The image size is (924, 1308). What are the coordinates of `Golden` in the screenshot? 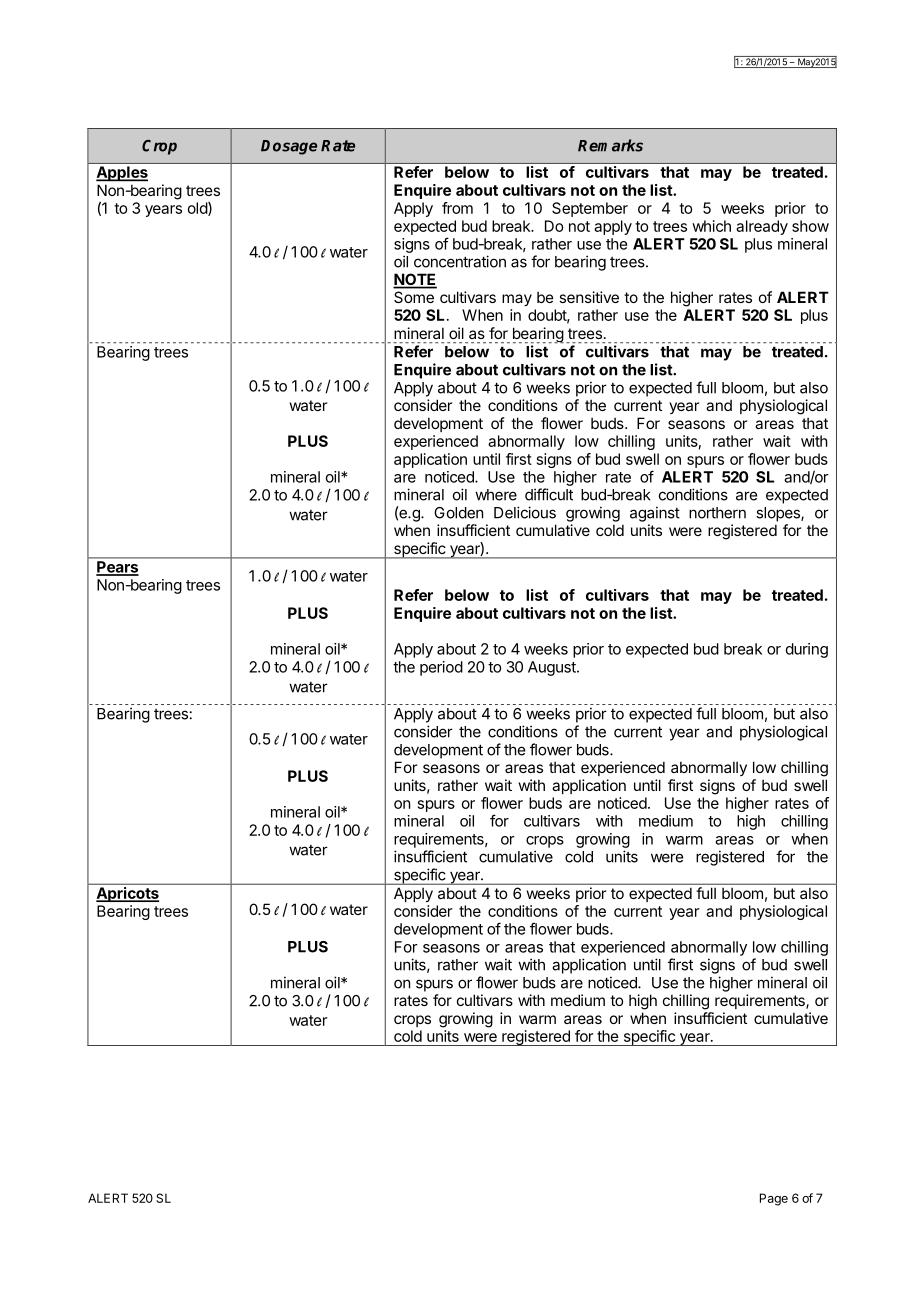 It's located at (458, 513).
